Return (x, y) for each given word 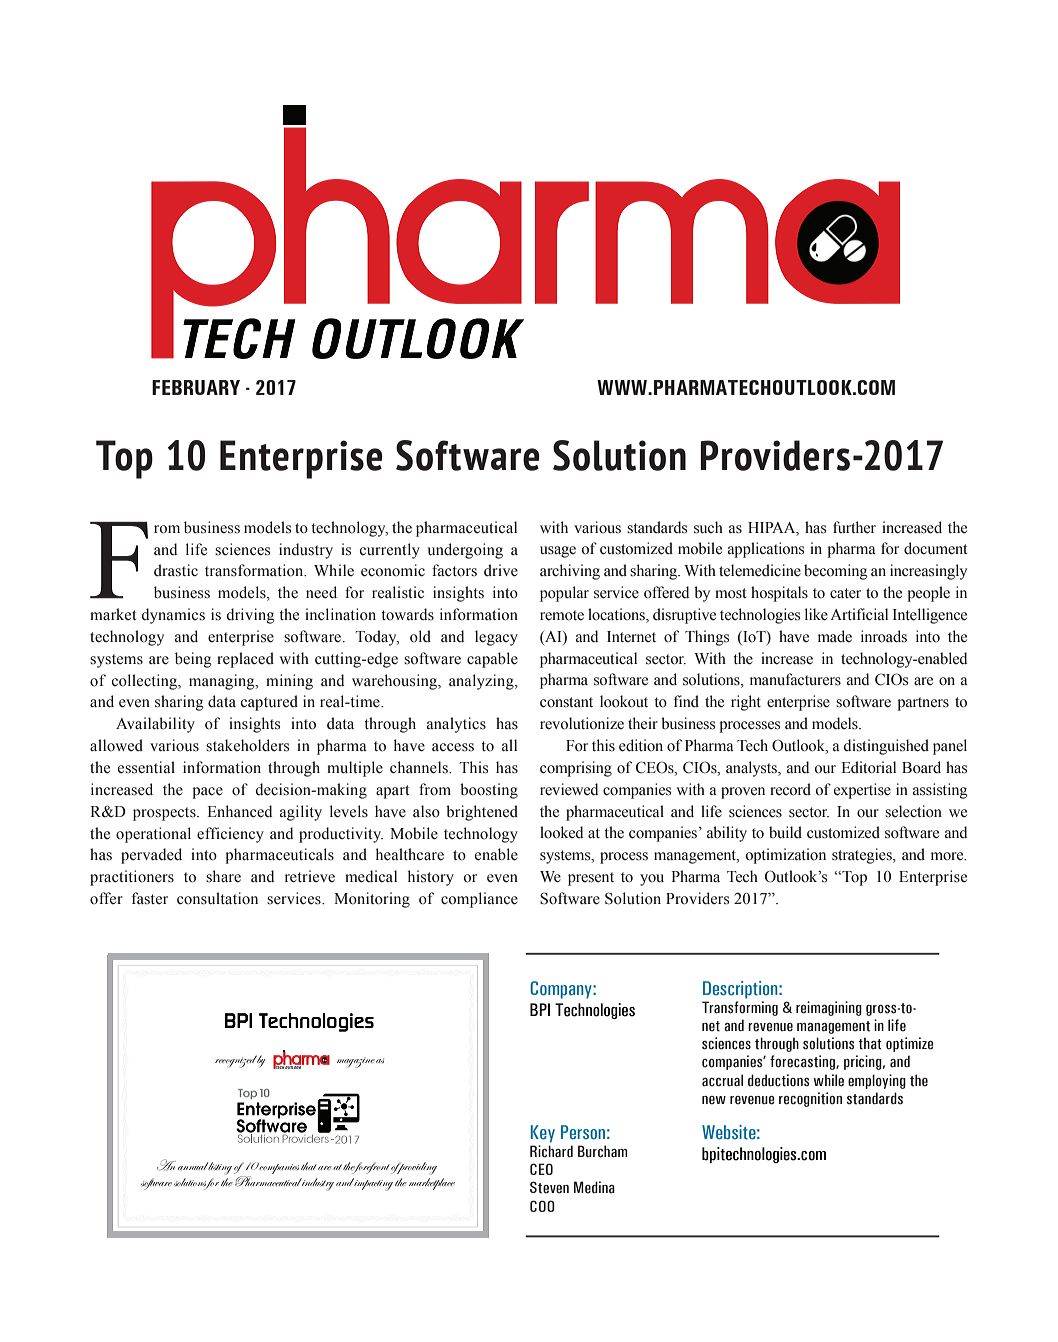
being (193, 660)
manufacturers (795, 679)
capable (492, 660)
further (854, 527)
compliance (479, 900)
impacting (373, 1185)
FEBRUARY (196, 387)
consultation (217, 898)
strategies (863, 856)
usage (558, 552)
